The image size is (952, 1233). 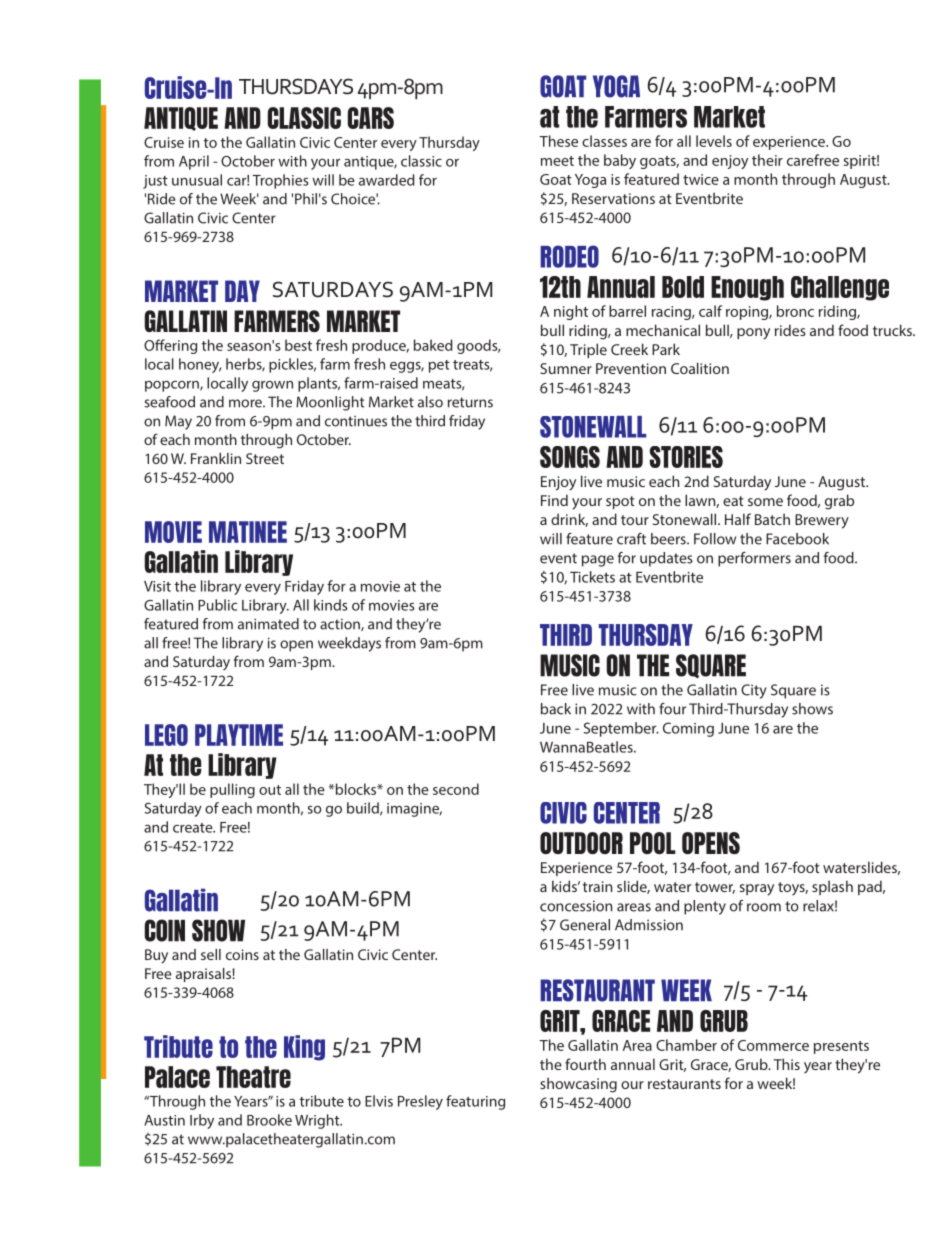 What do you see at coordinates (724, 1021) in the screenshot?
I see `GRUB` at bounding box center [724, 1021].
